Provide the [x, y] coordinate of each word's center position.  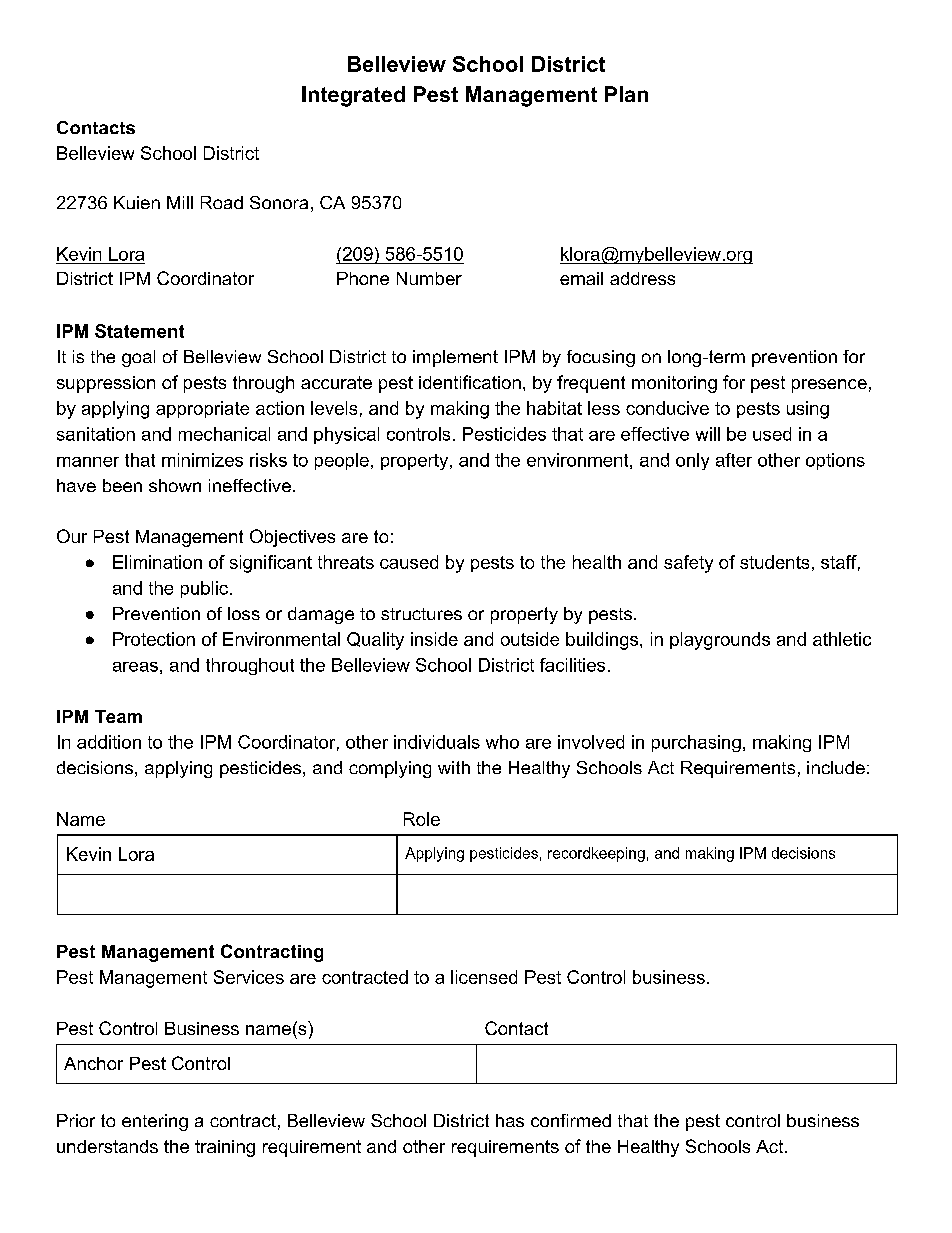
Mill [180, 202]
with [454, 767]
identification [470, 382]
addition [109, 742]
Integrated [353, 96]
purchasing [696, 743]
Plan [626, 94]
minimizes [202, 460]
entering [155, 1122]
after [734, 460]
